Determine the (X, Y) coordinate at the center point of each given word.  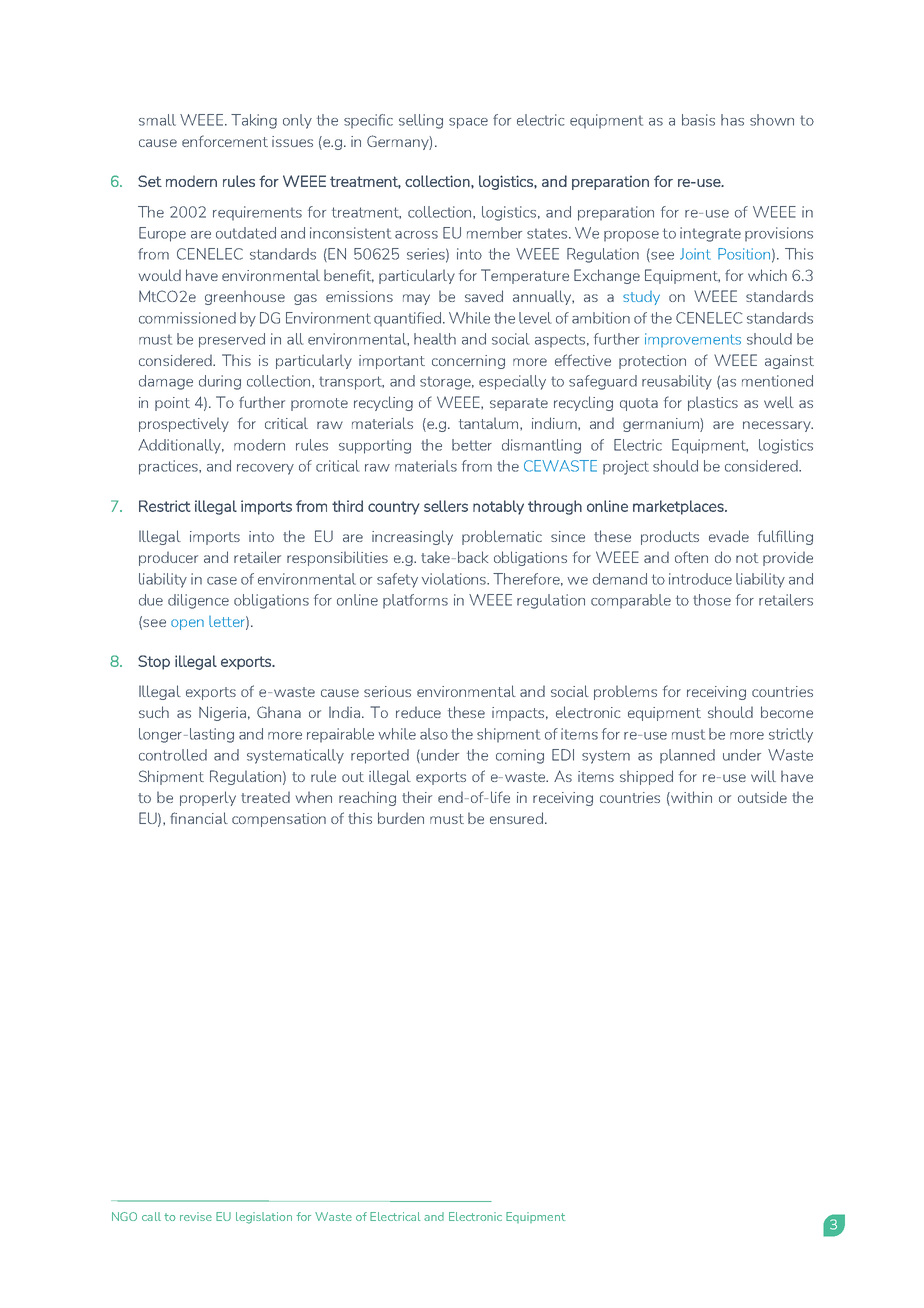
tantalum (490, 423)
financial (199, 818)
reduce (418, 712)
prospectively (184, 424)
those (712, 600)
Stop (154, 662)
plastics (713, 403)
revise (196, 1216)
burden (401, 818)
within (690, 798)
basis (698, 120)
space (468, 123)
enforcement (225, 141)
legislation (264, 1218)
